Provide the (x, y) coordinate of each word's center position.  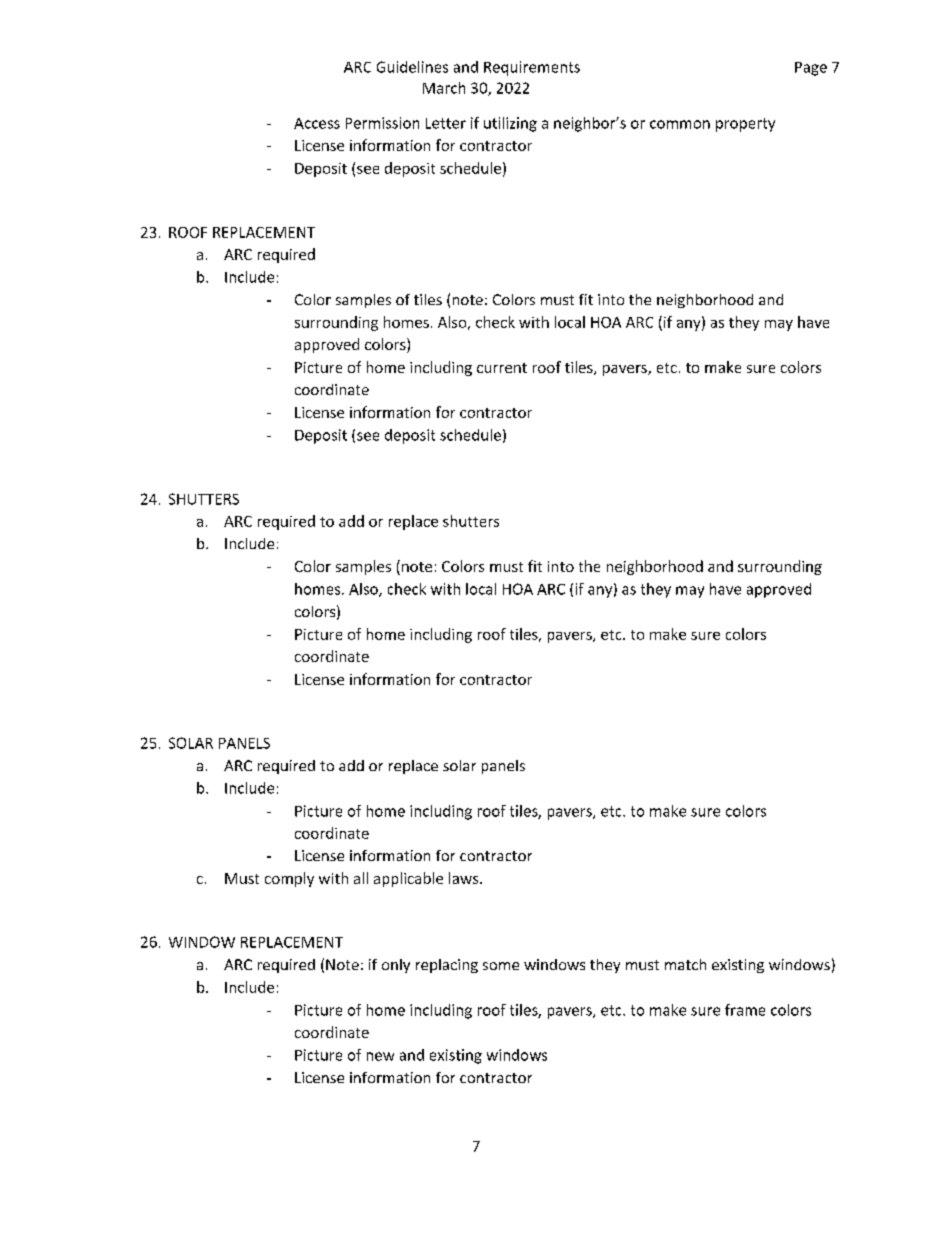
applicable (408, 879)
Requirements (532, 68)
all (361, 878)
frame (745, 1010)
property (745, 125)
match (685, 964)
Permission (382, 123)
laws (465, 878)
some (501, 966)
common (680, 124)
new (380, 1056)
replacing (447, 966)
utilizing (510, 124)
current (502, 368)
